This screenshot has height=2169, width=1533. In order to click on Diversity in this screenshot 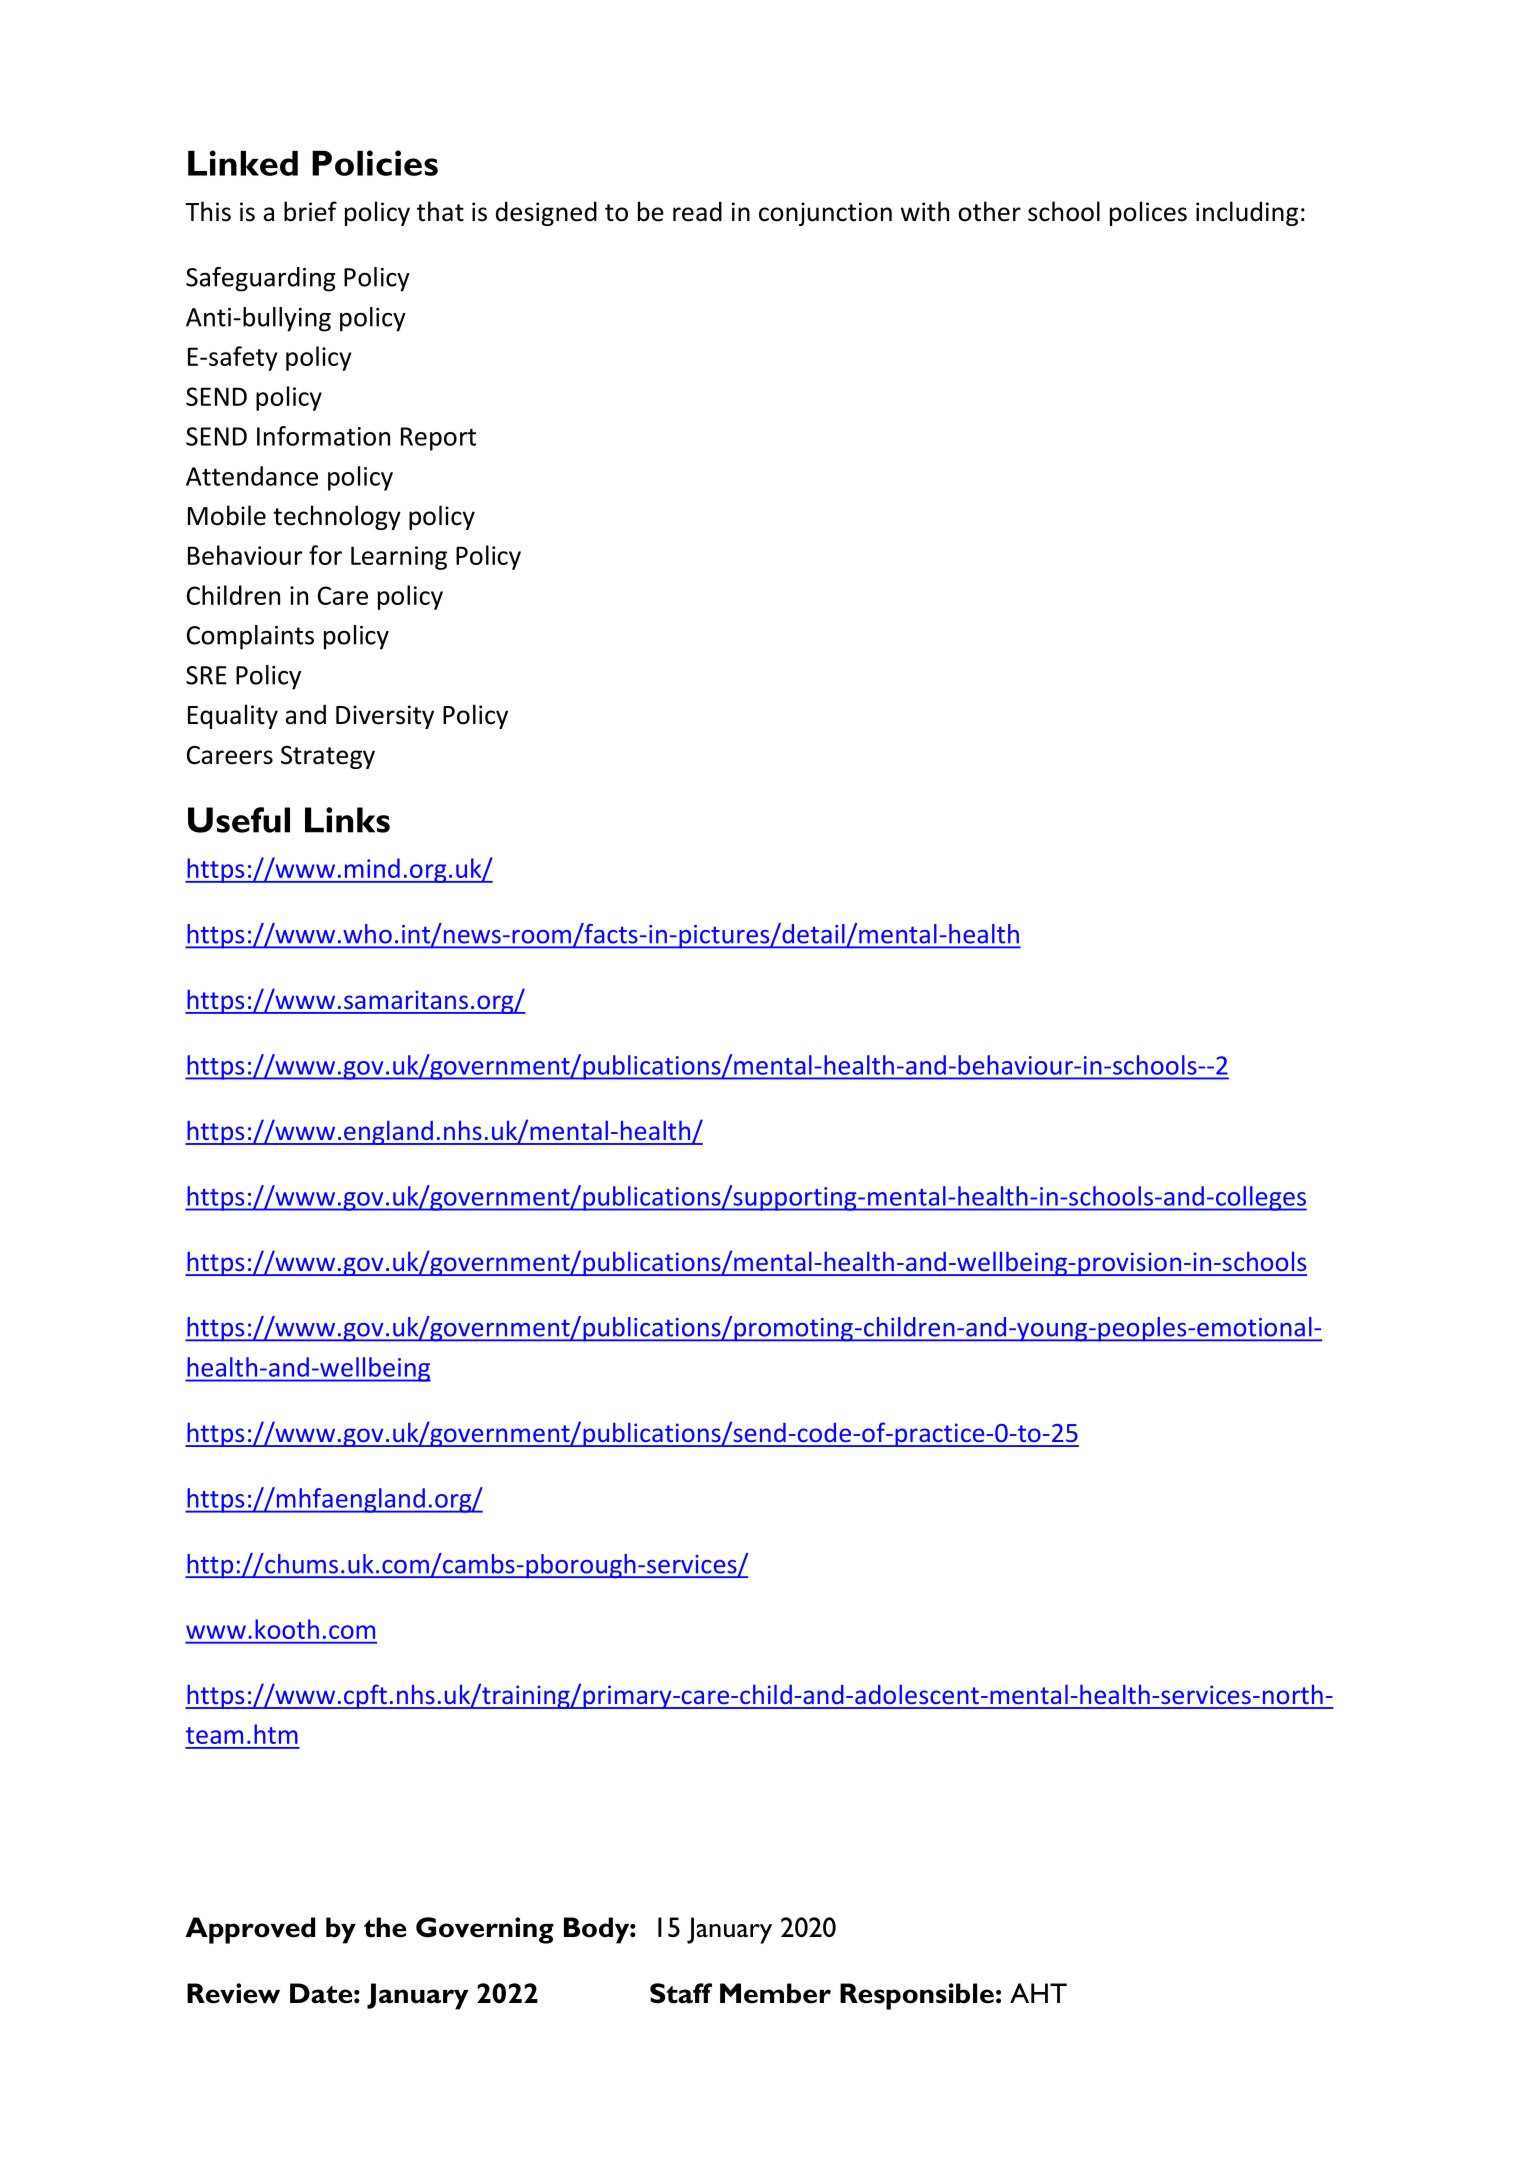, I will do `click(385, 717)`.
